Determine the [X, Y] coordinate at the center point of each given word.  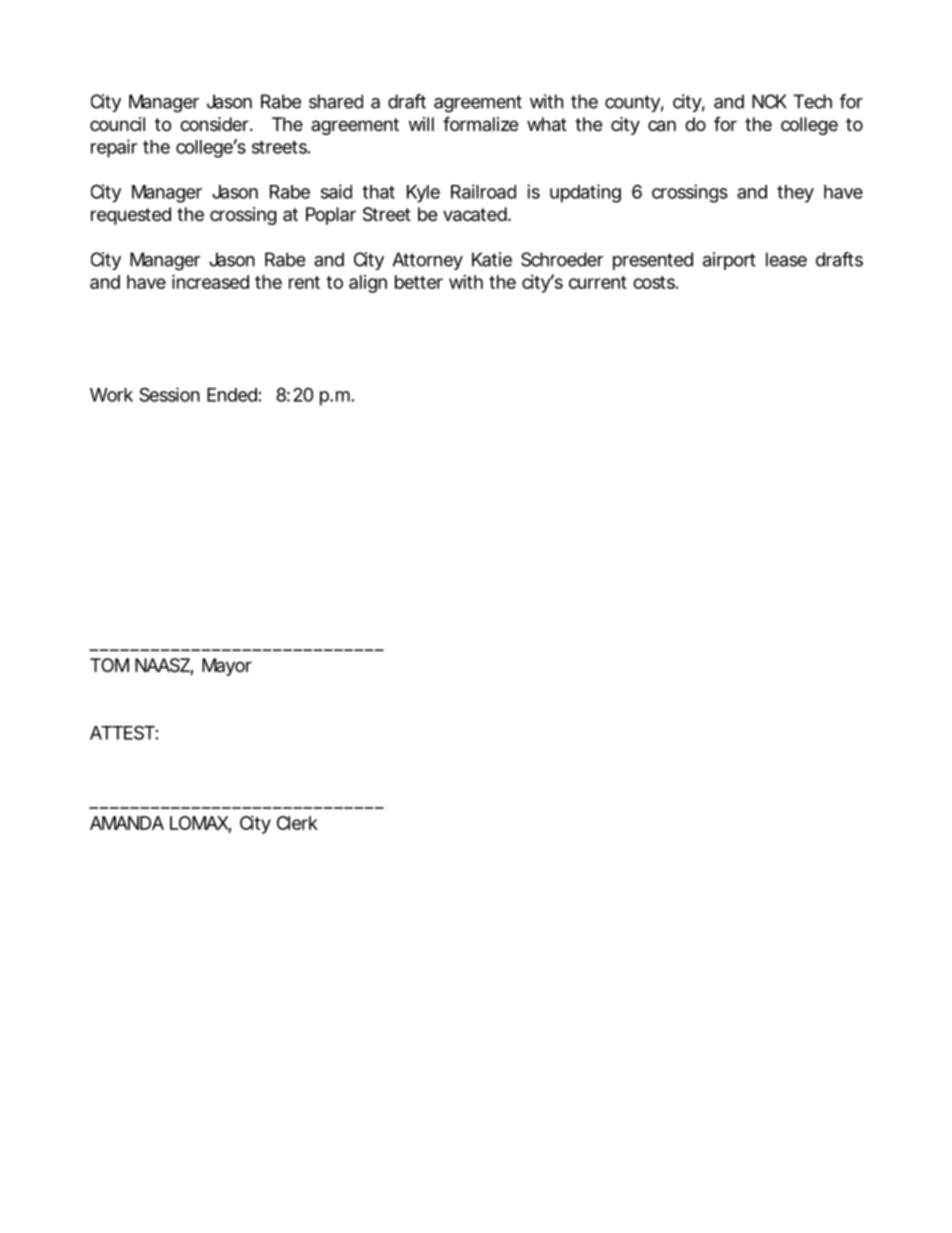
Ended [232, 395]
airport [729, 261]
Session [169, 394]
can [662, 126]
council [117, 124]
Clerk [297, 823]
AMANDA [127, 823]
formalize [480, 123]
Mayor [227, 667]
